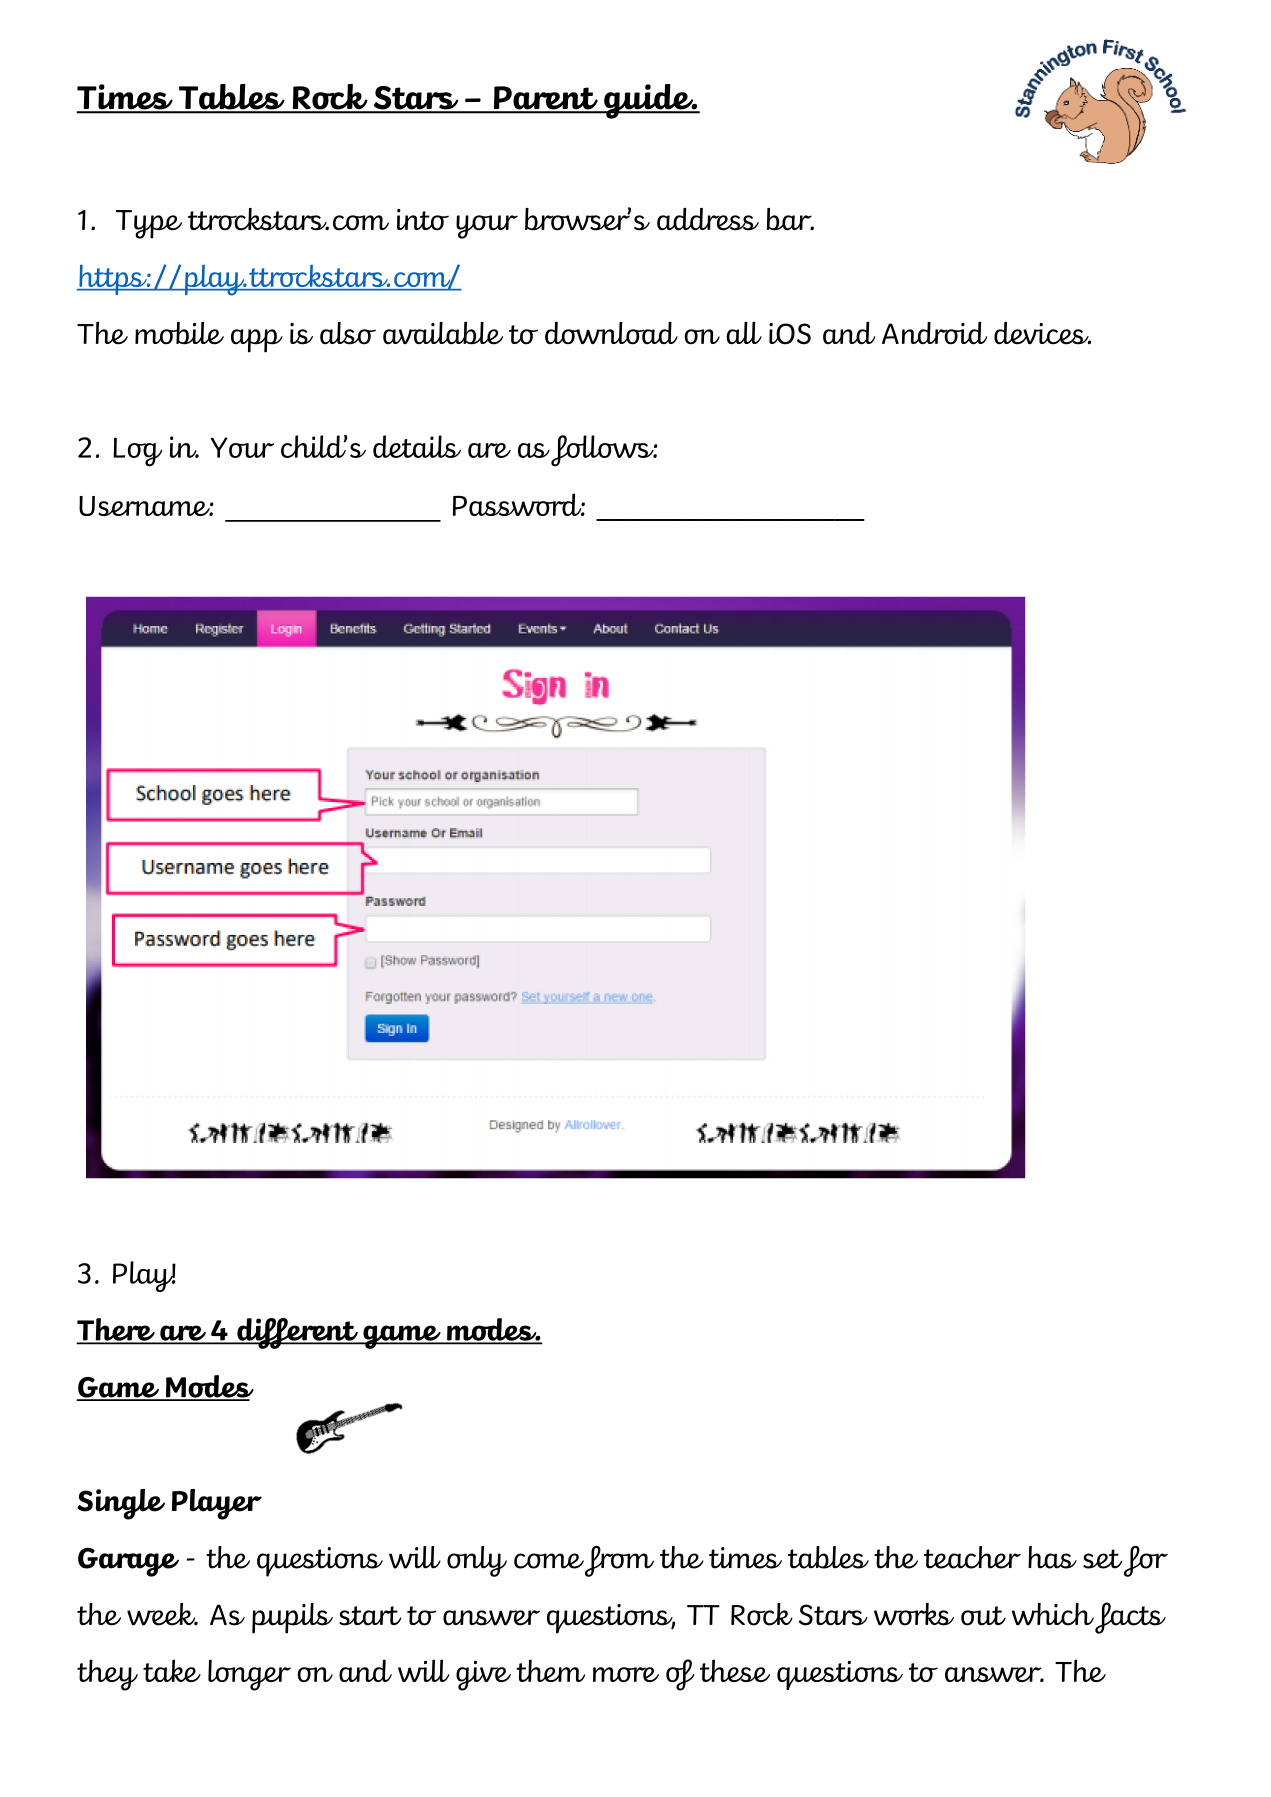 This screenshot has height=1797, width=1271. I want to click on devices, so click(1042, 333).
